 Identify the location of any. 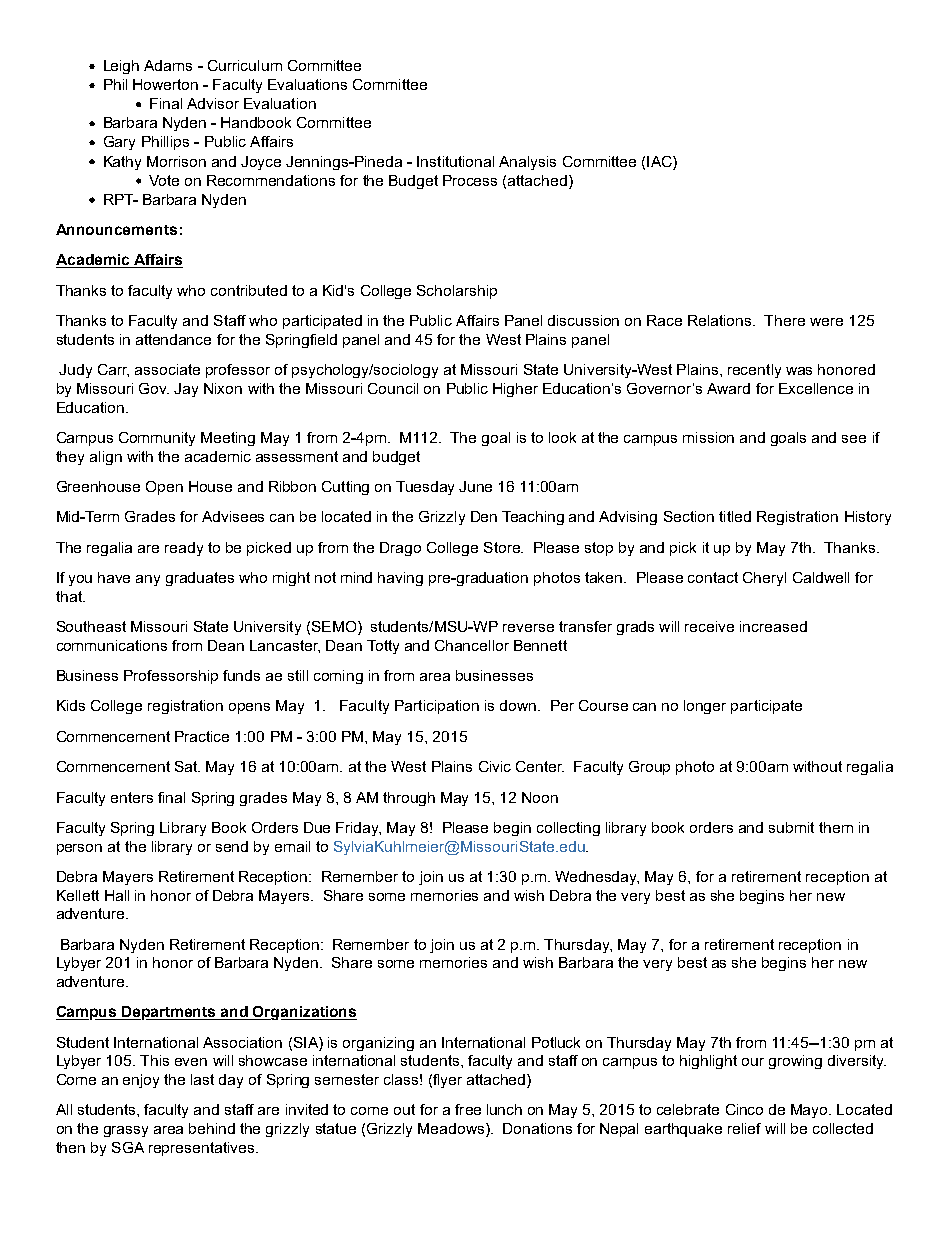
(148, 580).
